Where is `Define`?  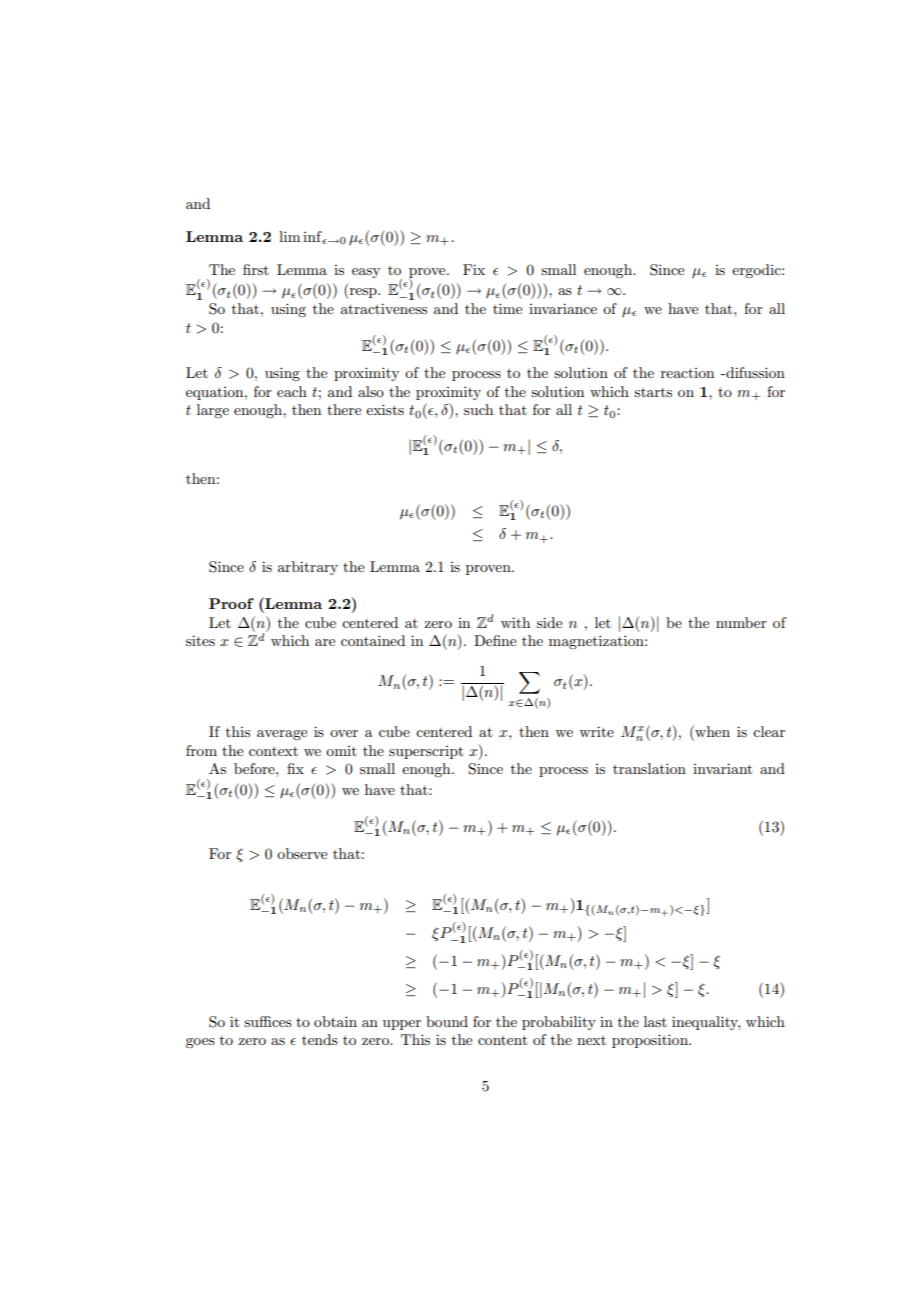
Define is located at coordinates (495, 640).
